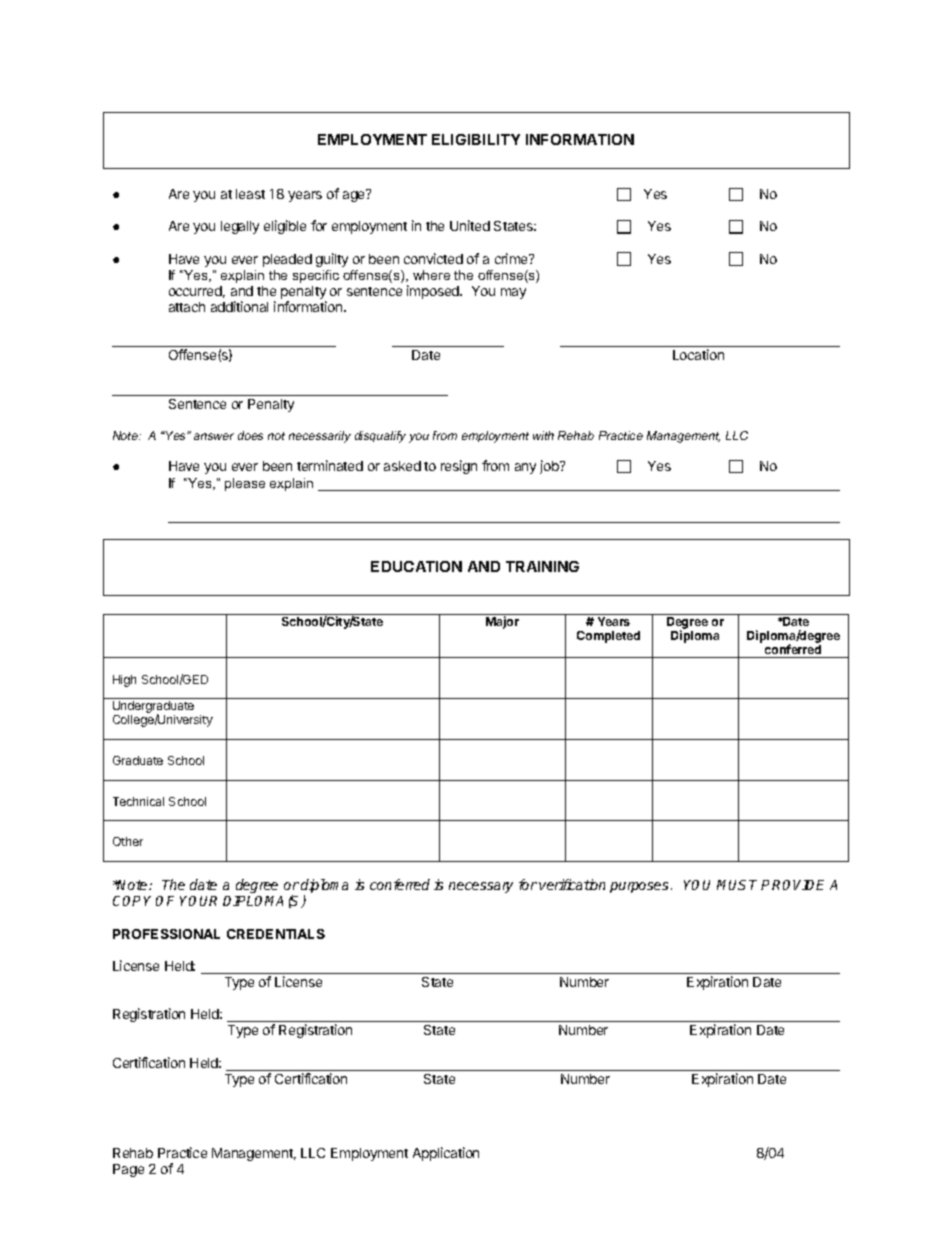  Describe the element at coordinates (608, 637) in the screenshot. I see `Completed` at that location.
